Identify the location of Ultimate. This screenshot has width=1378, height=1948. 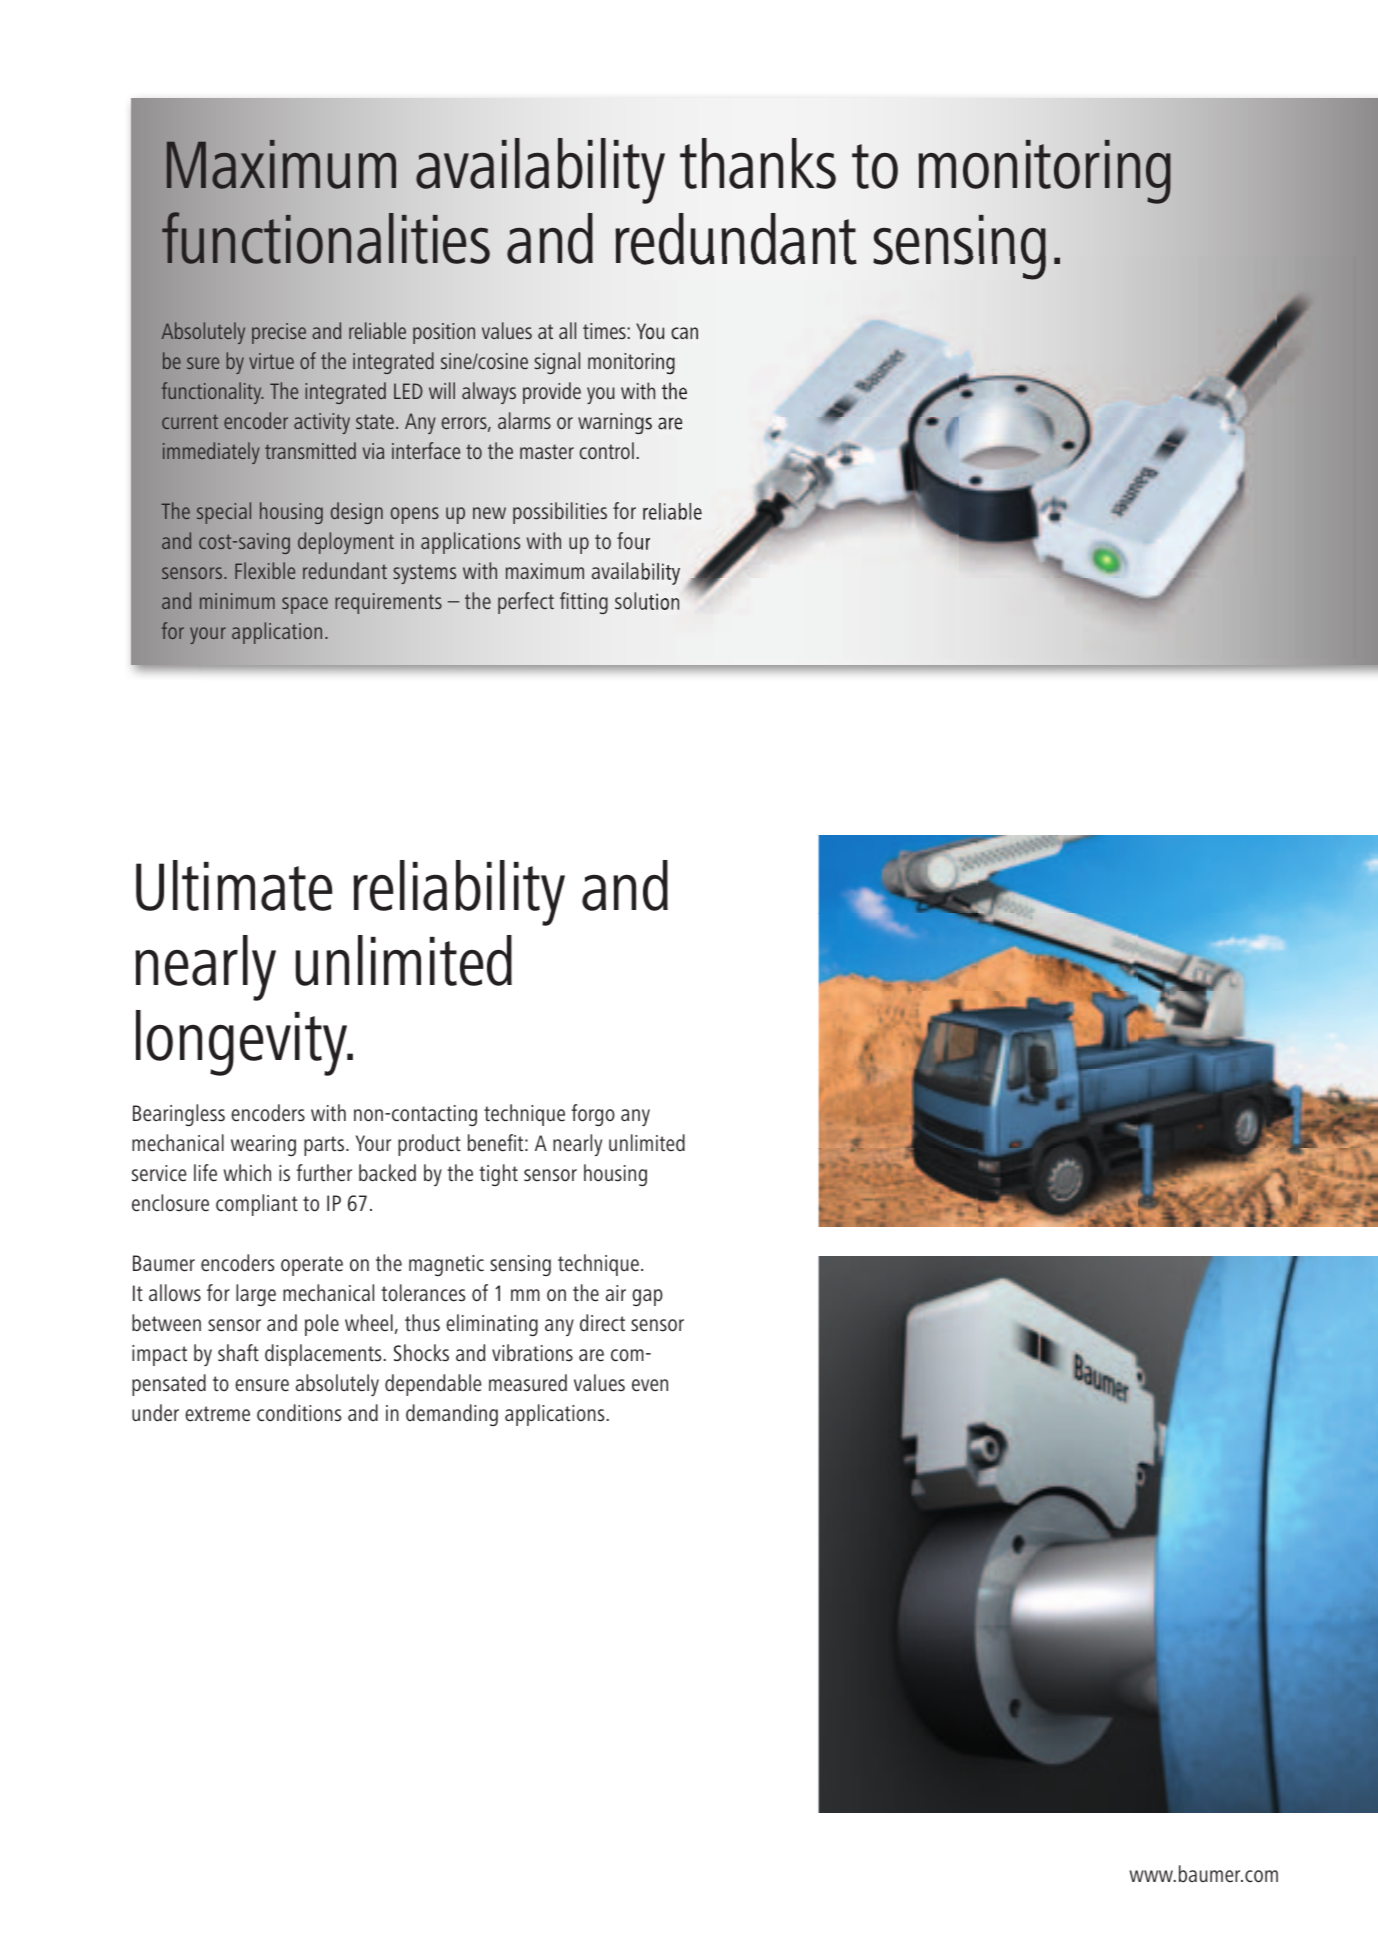
(234, 885).
